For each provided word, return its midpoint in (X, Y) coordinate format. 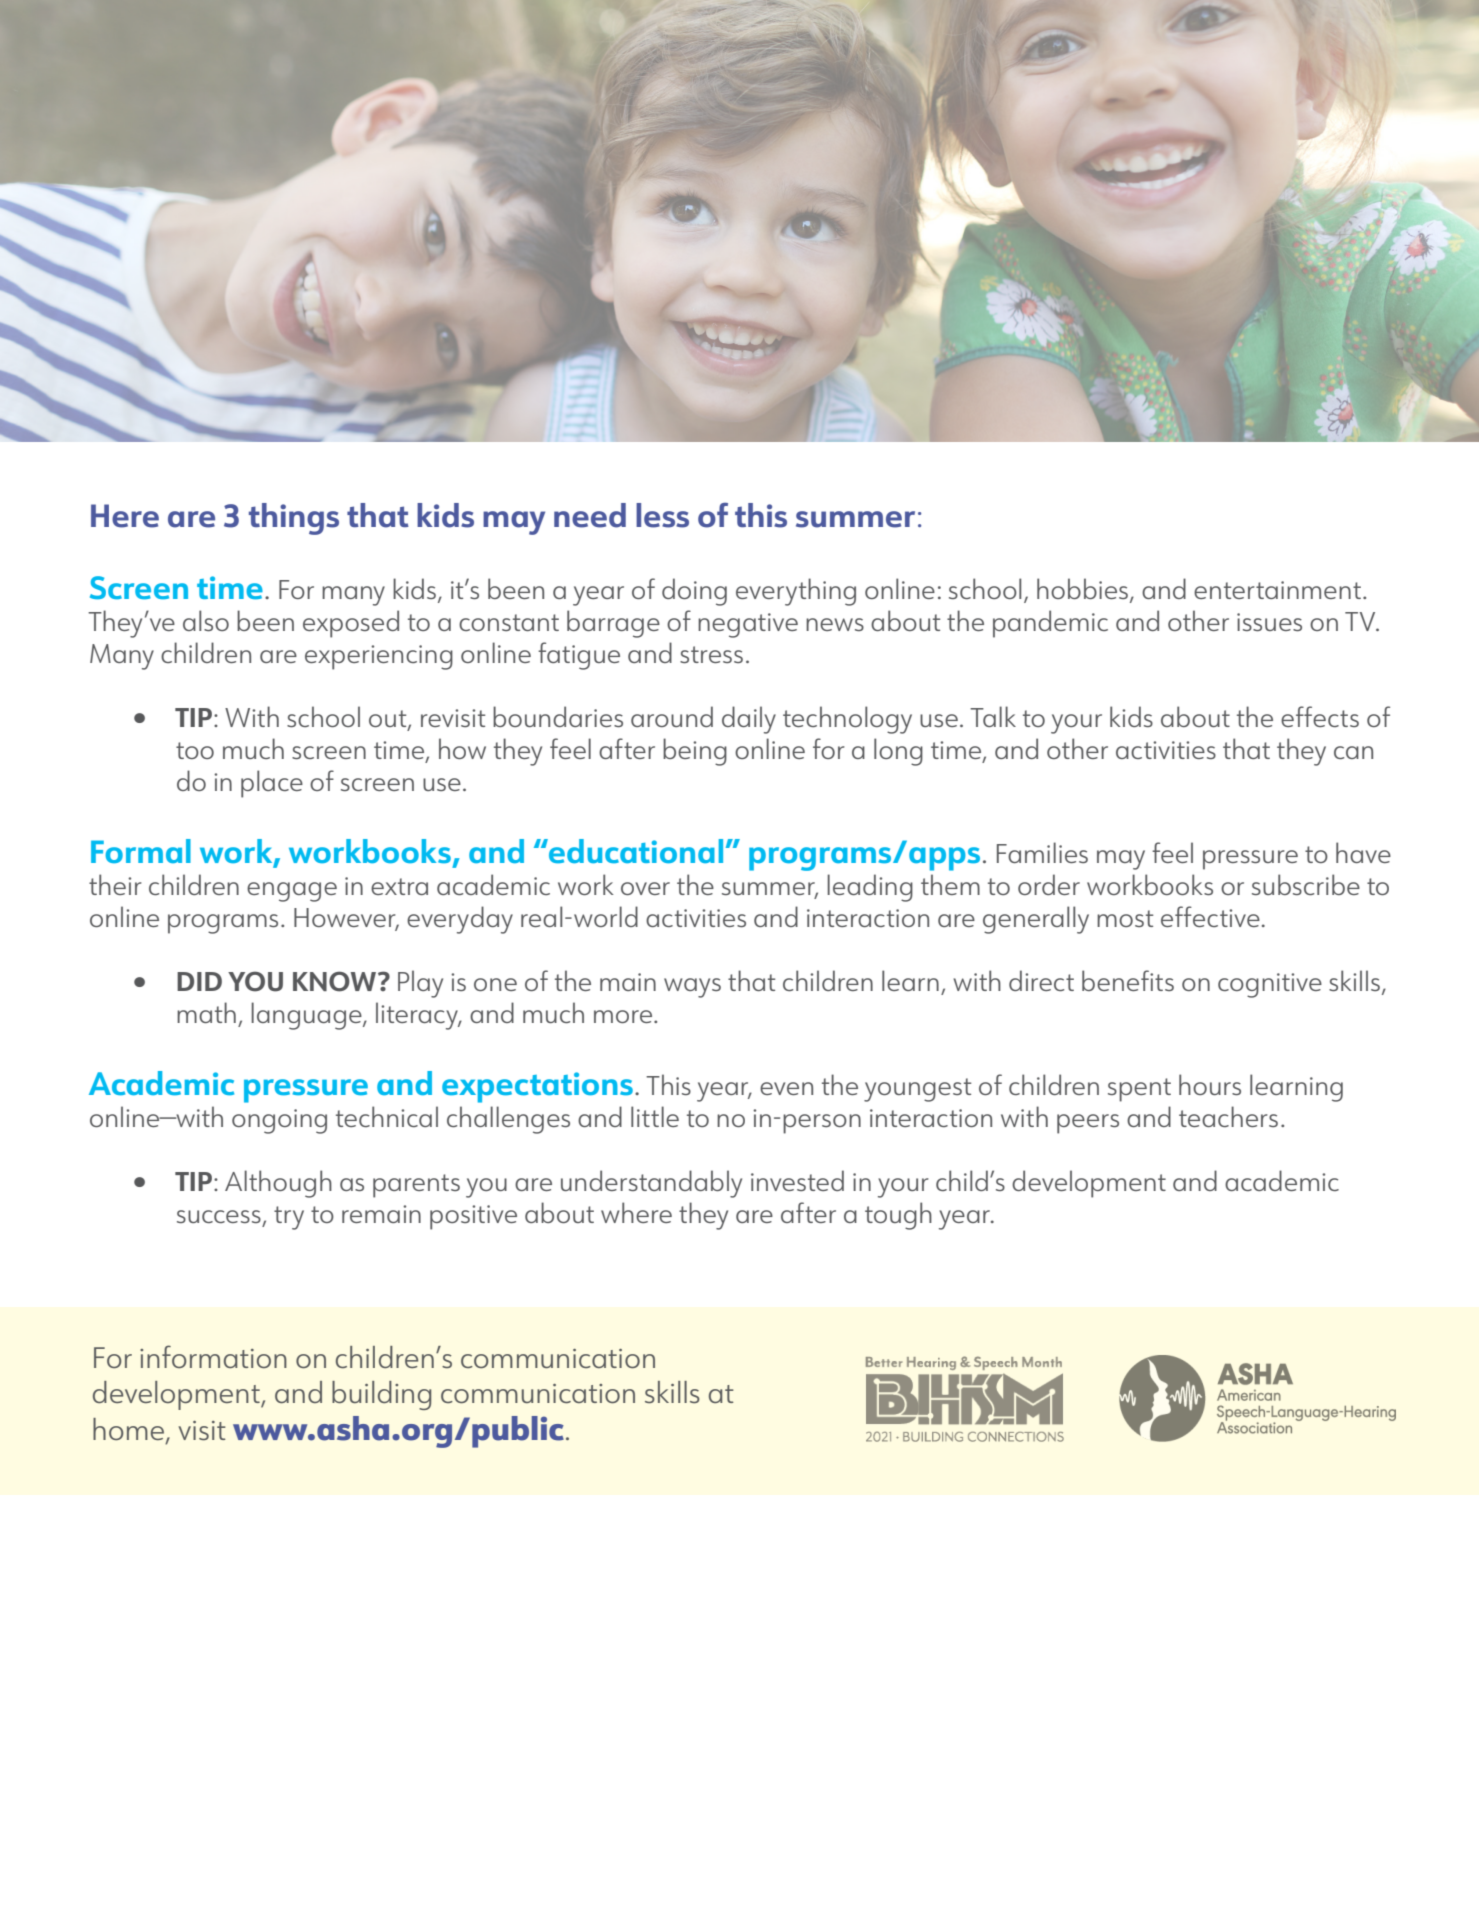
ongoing (279, 1121)
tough (898, 1216)
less (662, 515)
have (1363, 852)
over (645, 888)
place (272, 784)
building (381, 1395)
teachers (1228, 1116)
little (655, 1116)
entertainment (1277, 590)
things (294, 519)
